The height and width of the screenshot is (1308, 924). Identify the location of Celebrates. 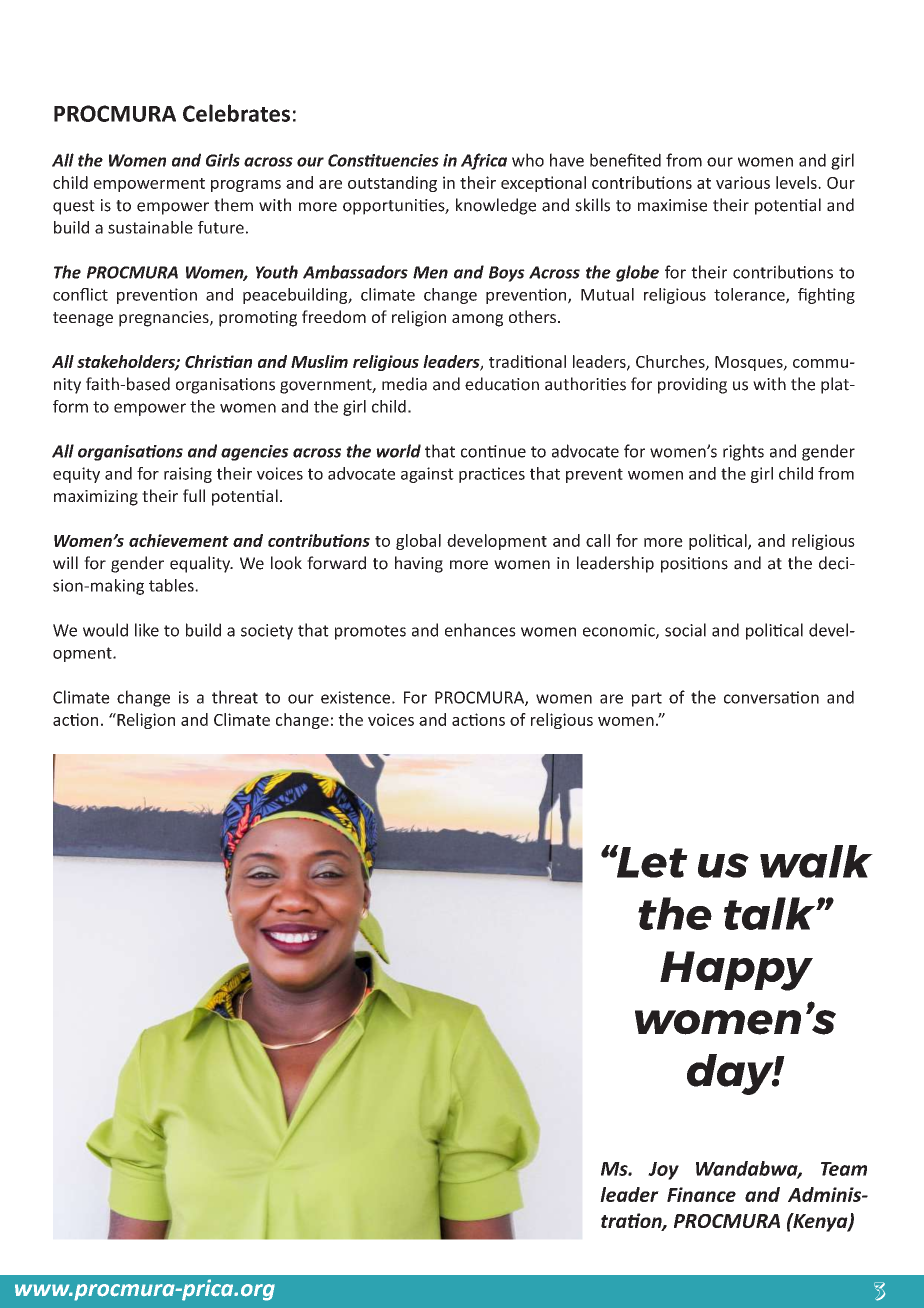
(236, 113).
